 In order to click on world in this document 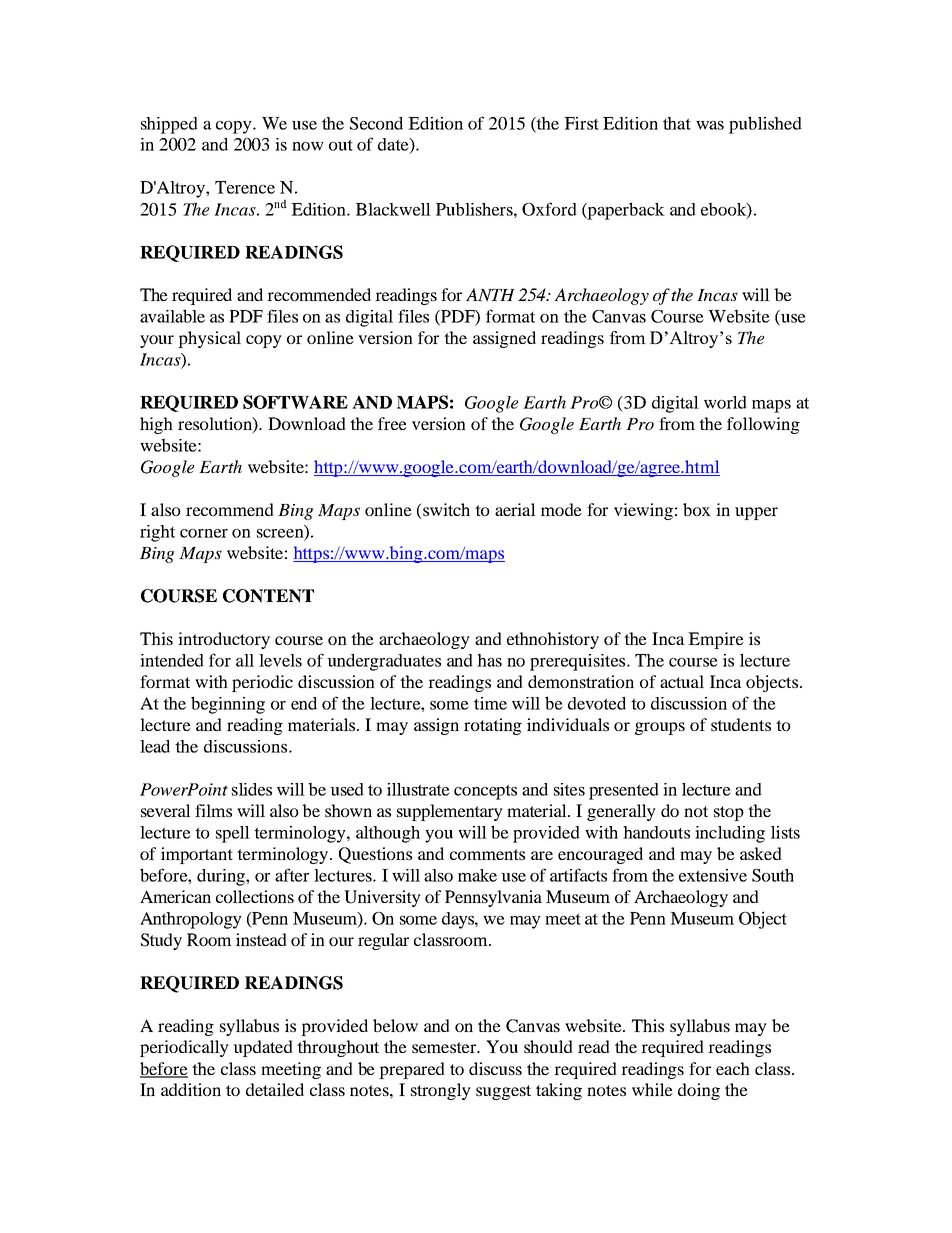, I will do `click(725, 402)`.
